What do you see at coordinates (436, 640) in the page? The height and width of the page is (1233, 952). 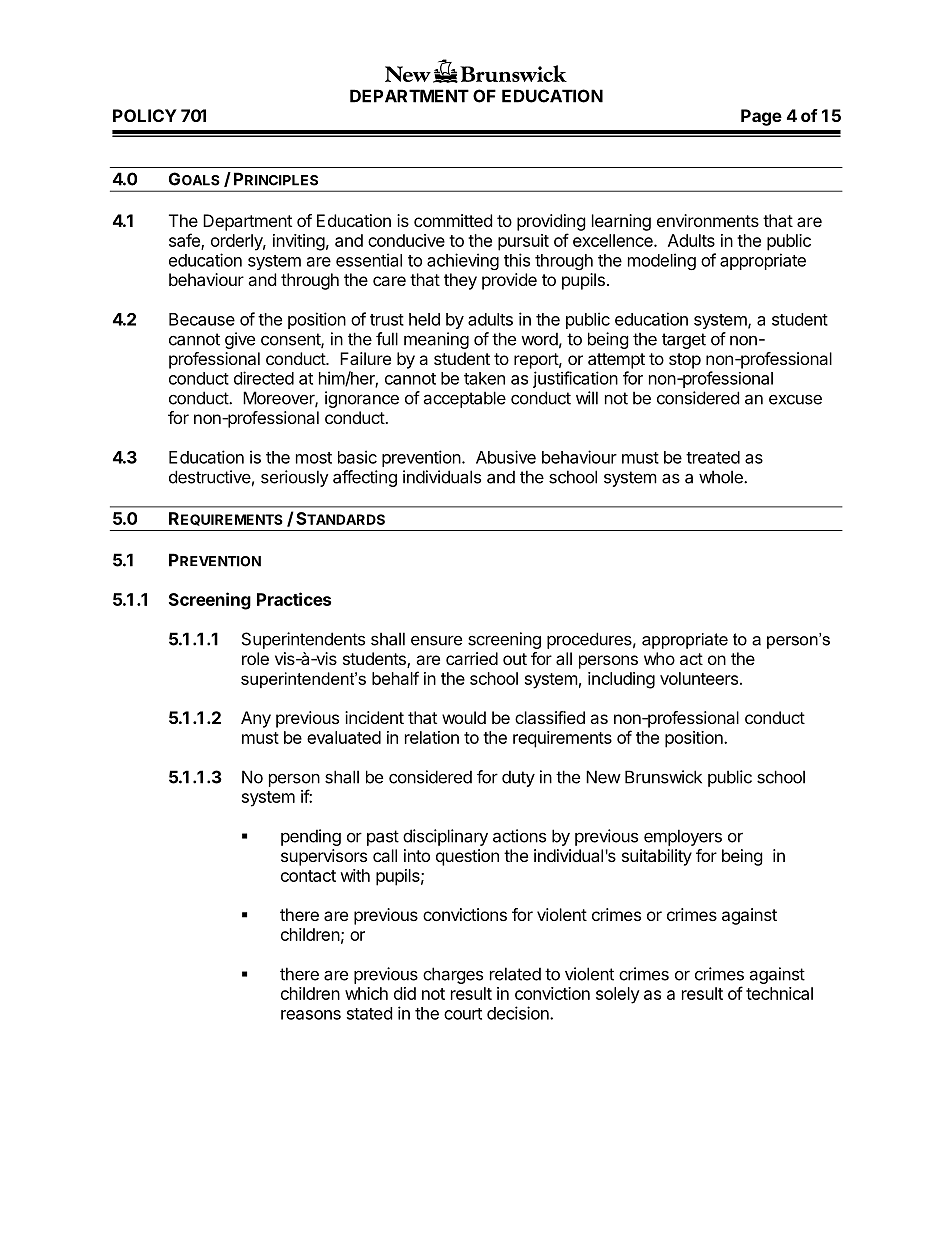 I see `ensure` at bounding box center [436, 640].
